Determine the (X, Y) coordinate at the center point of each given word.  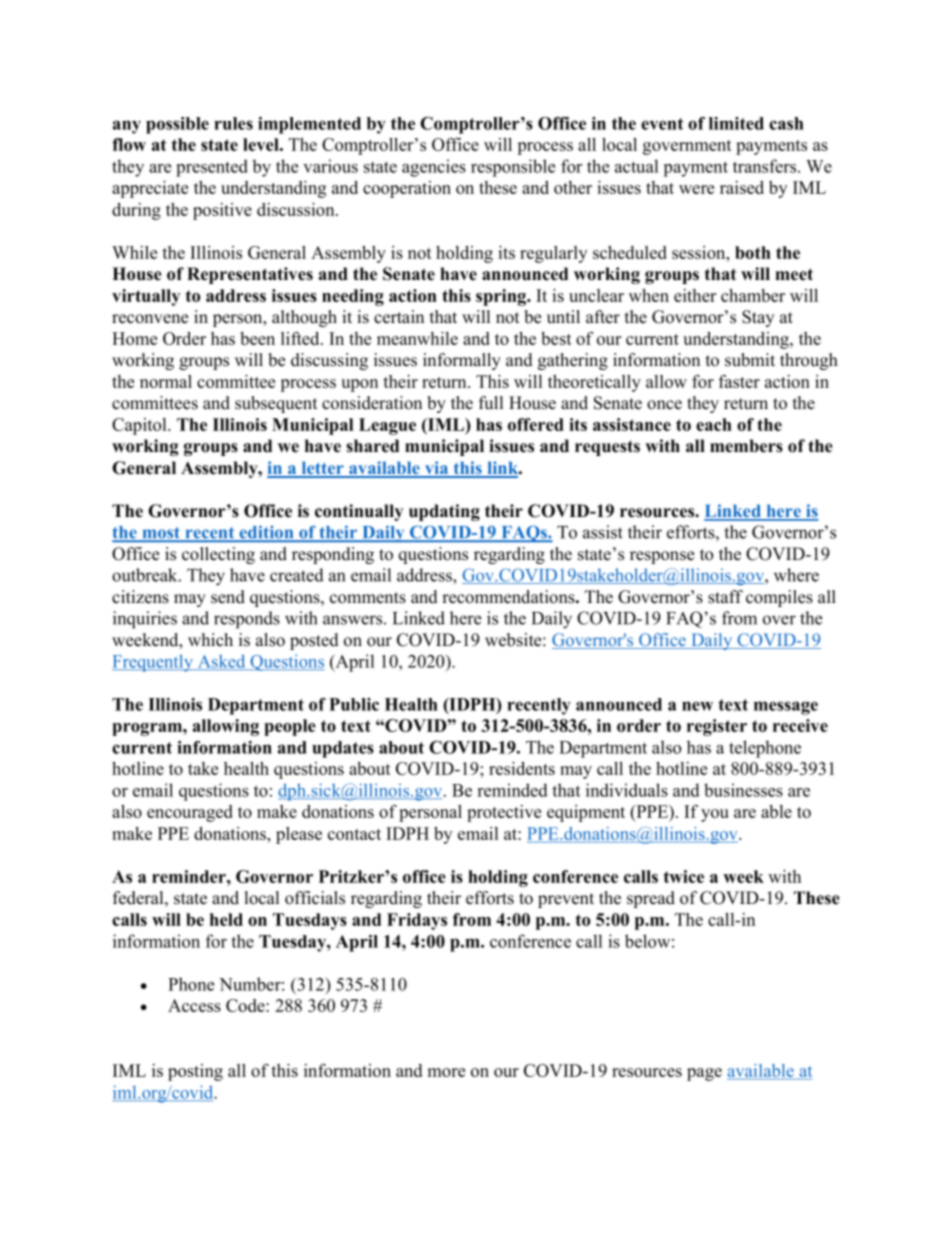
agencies (434, 168)
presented (212, 168)
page (704, 1074)
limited (736, 123)
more (446, 1072)
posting (195, 1072)
